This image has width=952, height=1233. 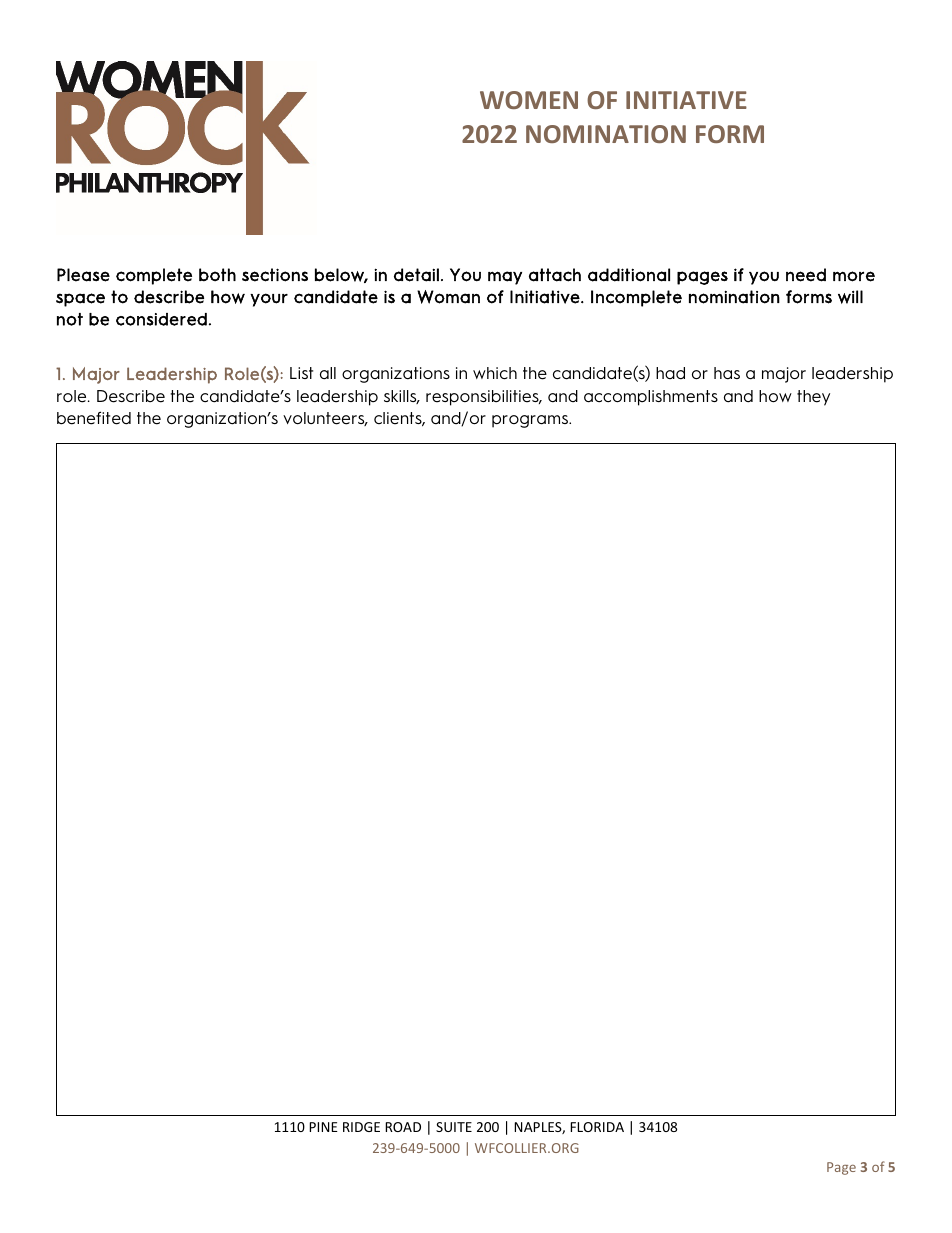 I want to click on need, so click(x=806, y=275).
